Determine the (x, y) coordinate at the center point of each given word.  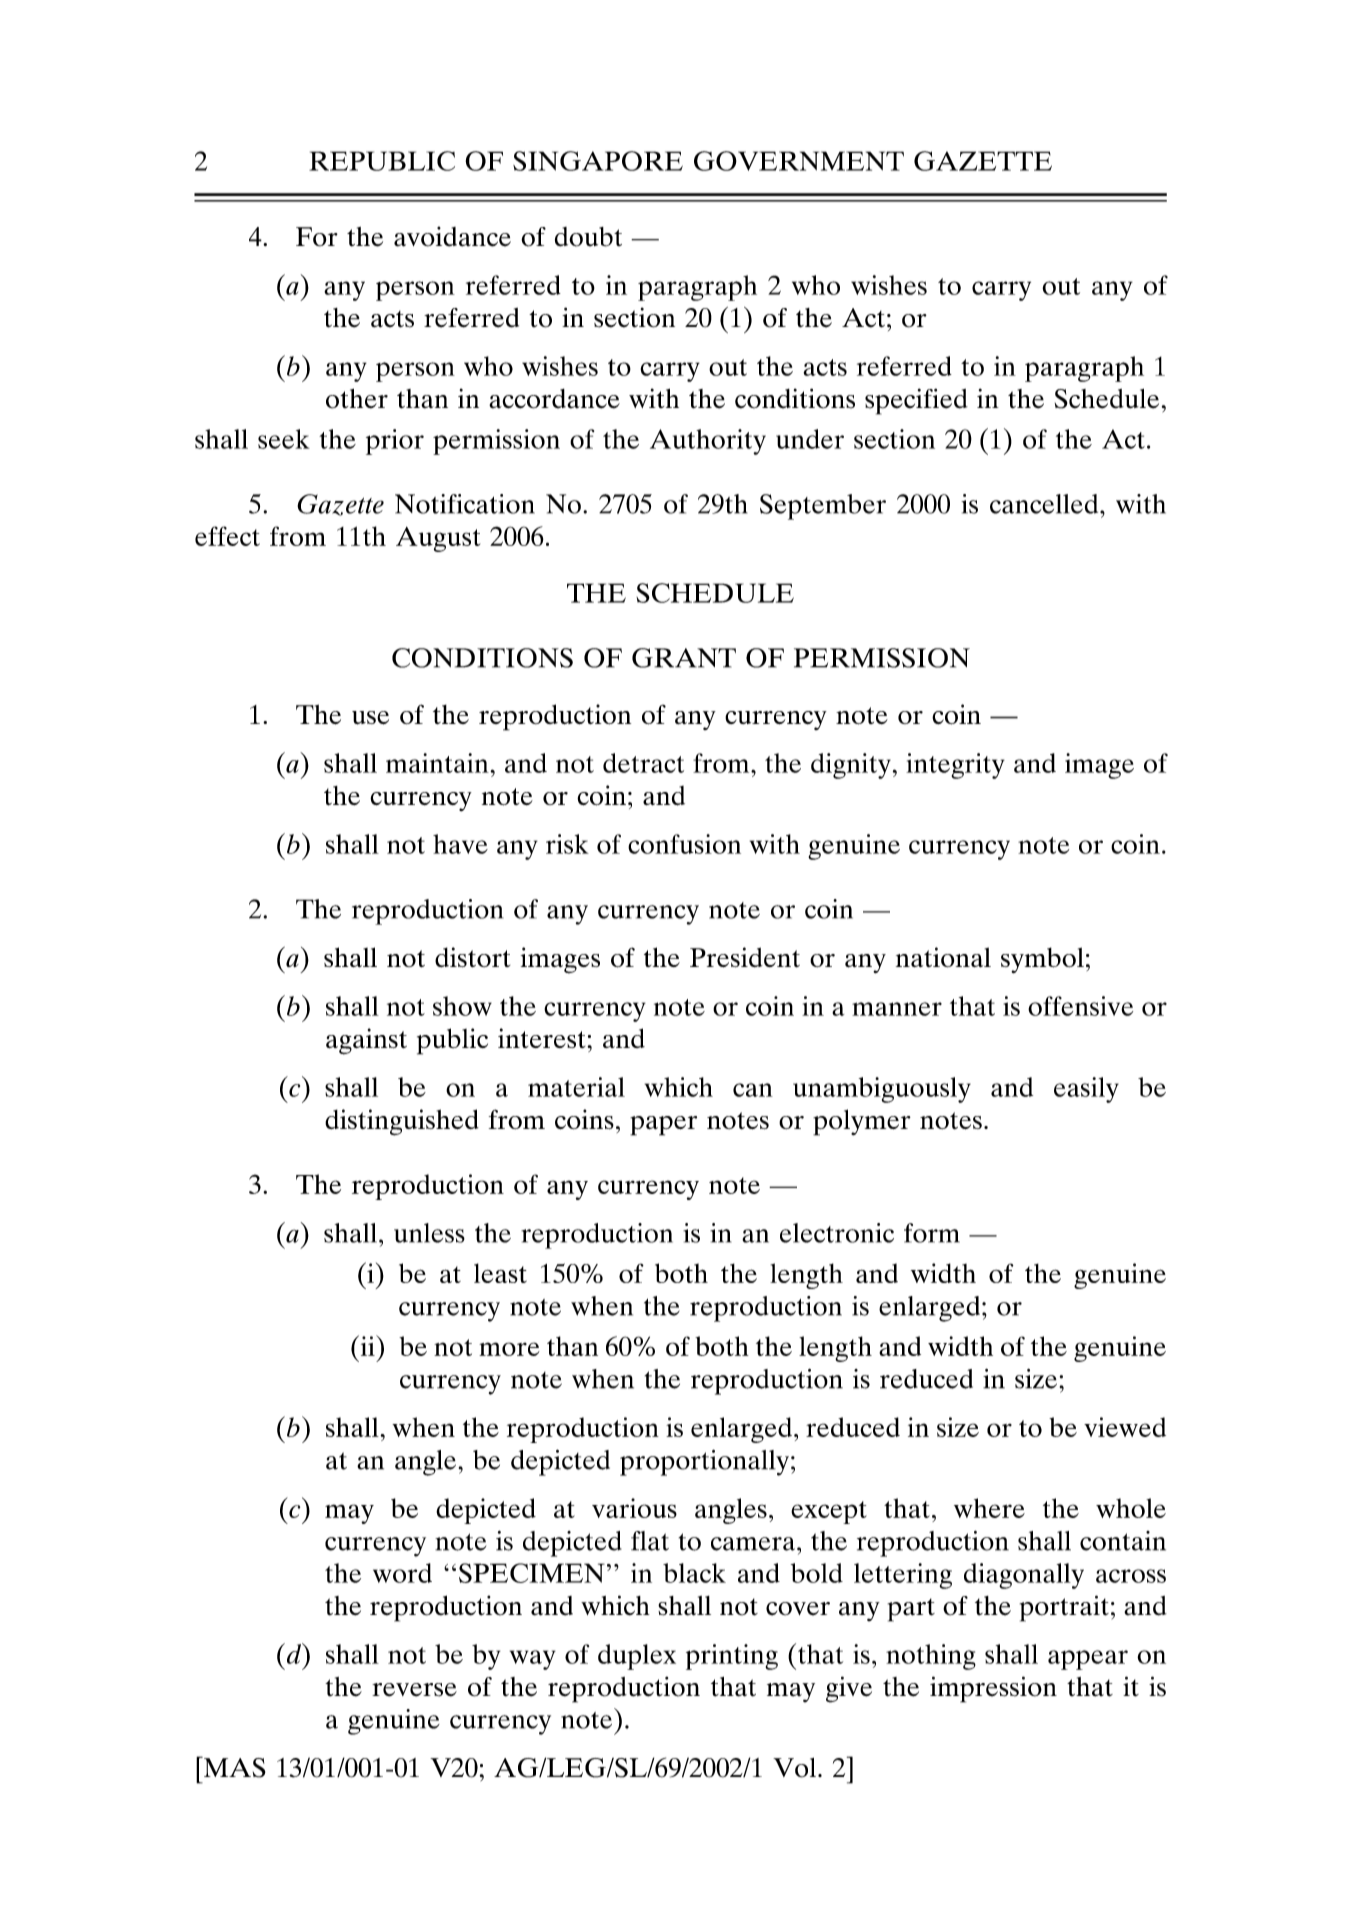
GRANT (684, 658)
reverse (414, 1690)
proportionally (704, 1463)
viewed (1125, 1427)
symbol (1042, 960)
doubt (588, 237)
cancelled (1045, 504)
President (745, 957)
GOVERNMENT (799, 161)
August (438, 539)
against (366, 1041)
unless (429, 1233)
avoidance (452, 236)
